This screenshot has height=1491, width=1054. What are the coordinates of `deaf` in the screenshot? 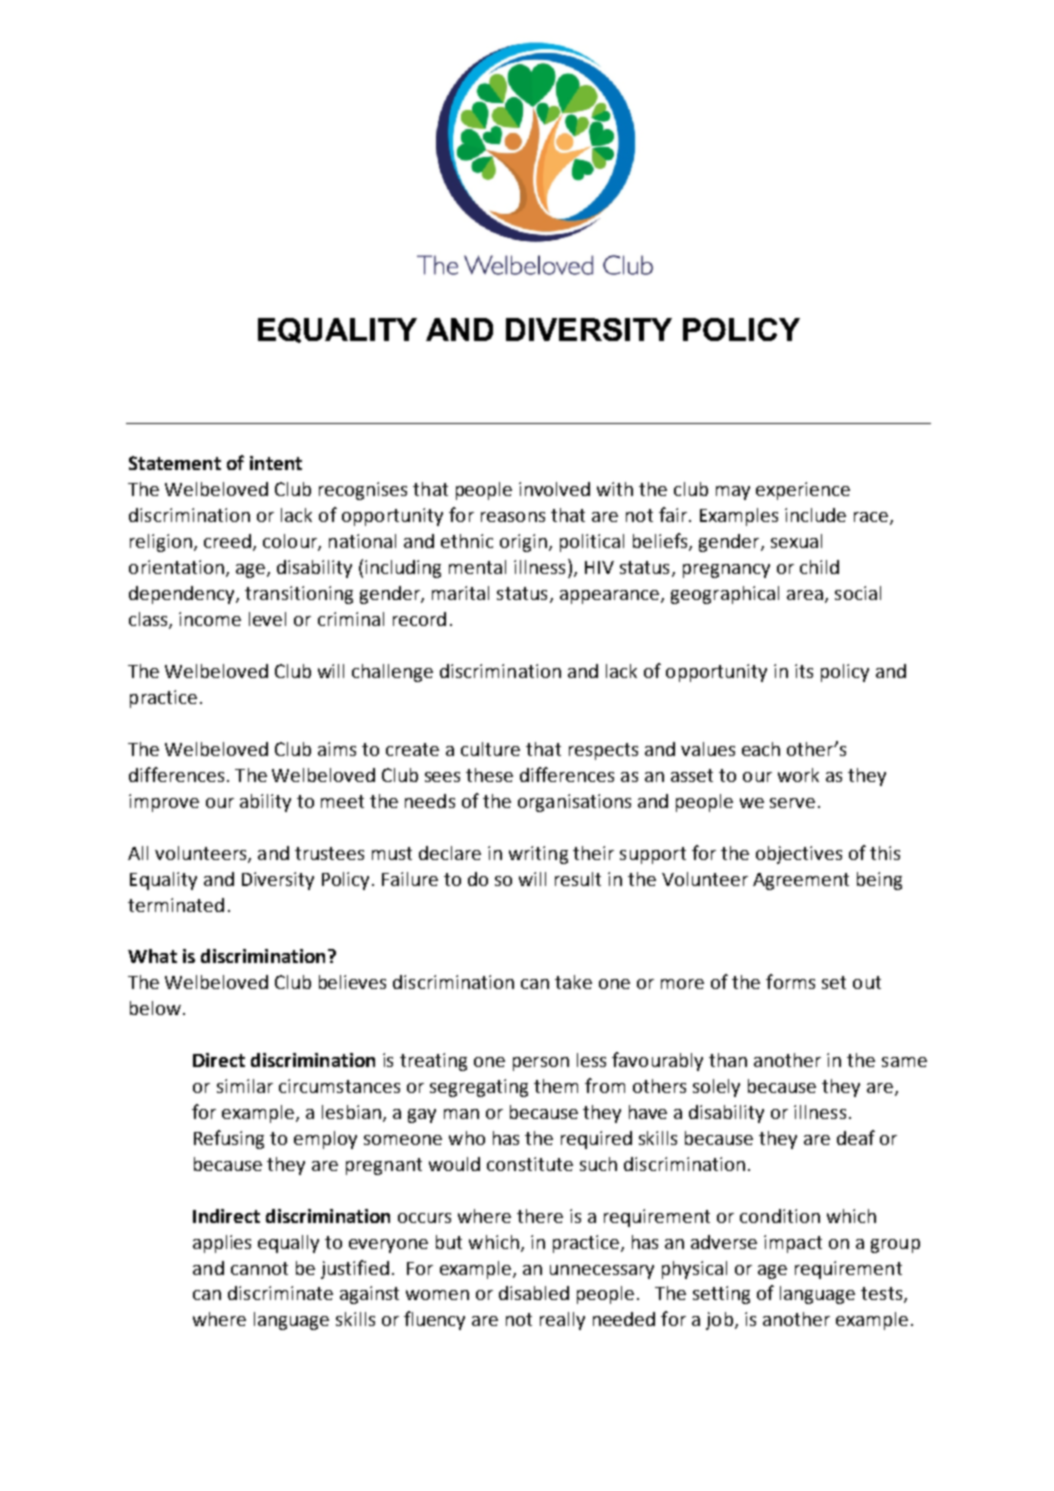 It's located at (856, 1137).
